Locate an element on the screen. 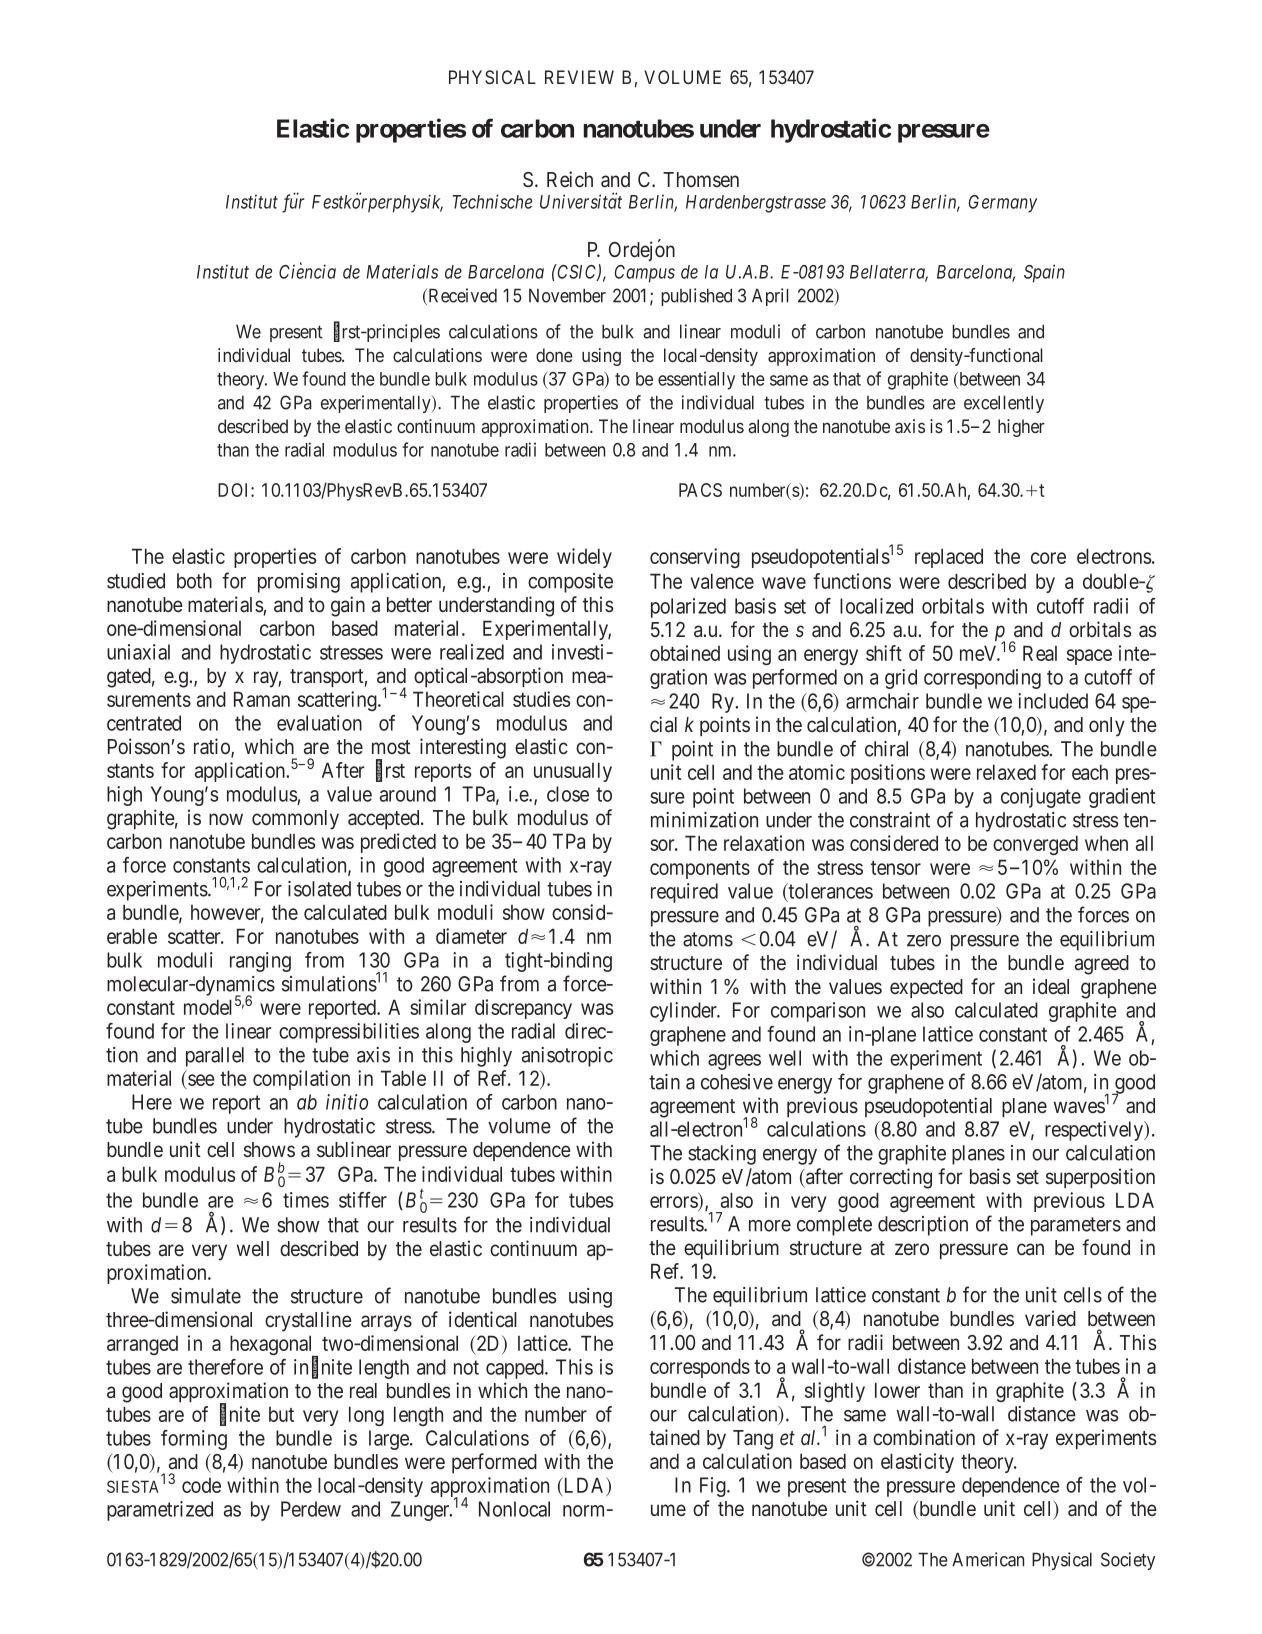 The width and height of the screenshot is (1262, 1634). Technische is located at coordinates (492, 201).
